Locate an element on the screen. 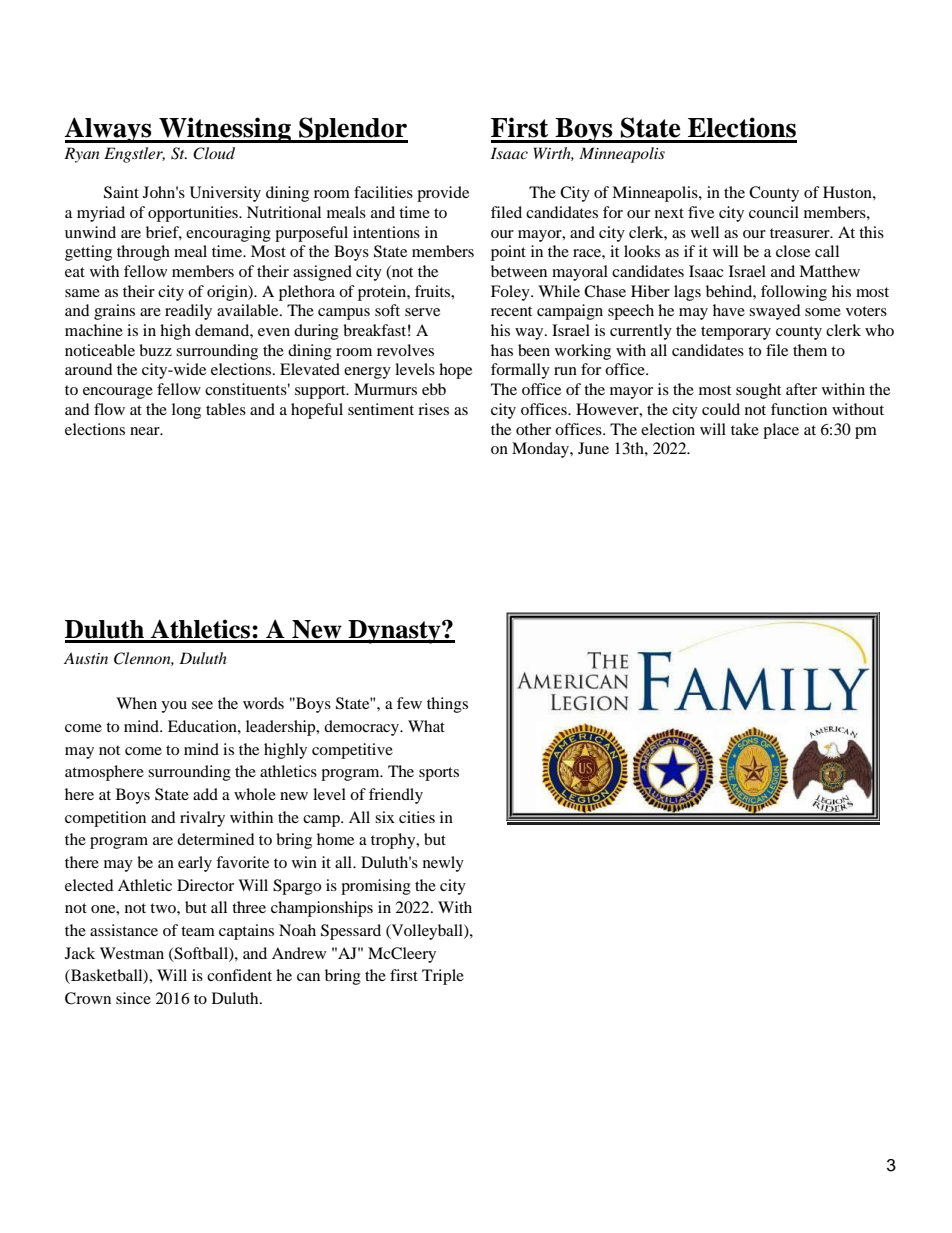 The image size is (952, 1233). Triple is located at coordinates (443, 977).
